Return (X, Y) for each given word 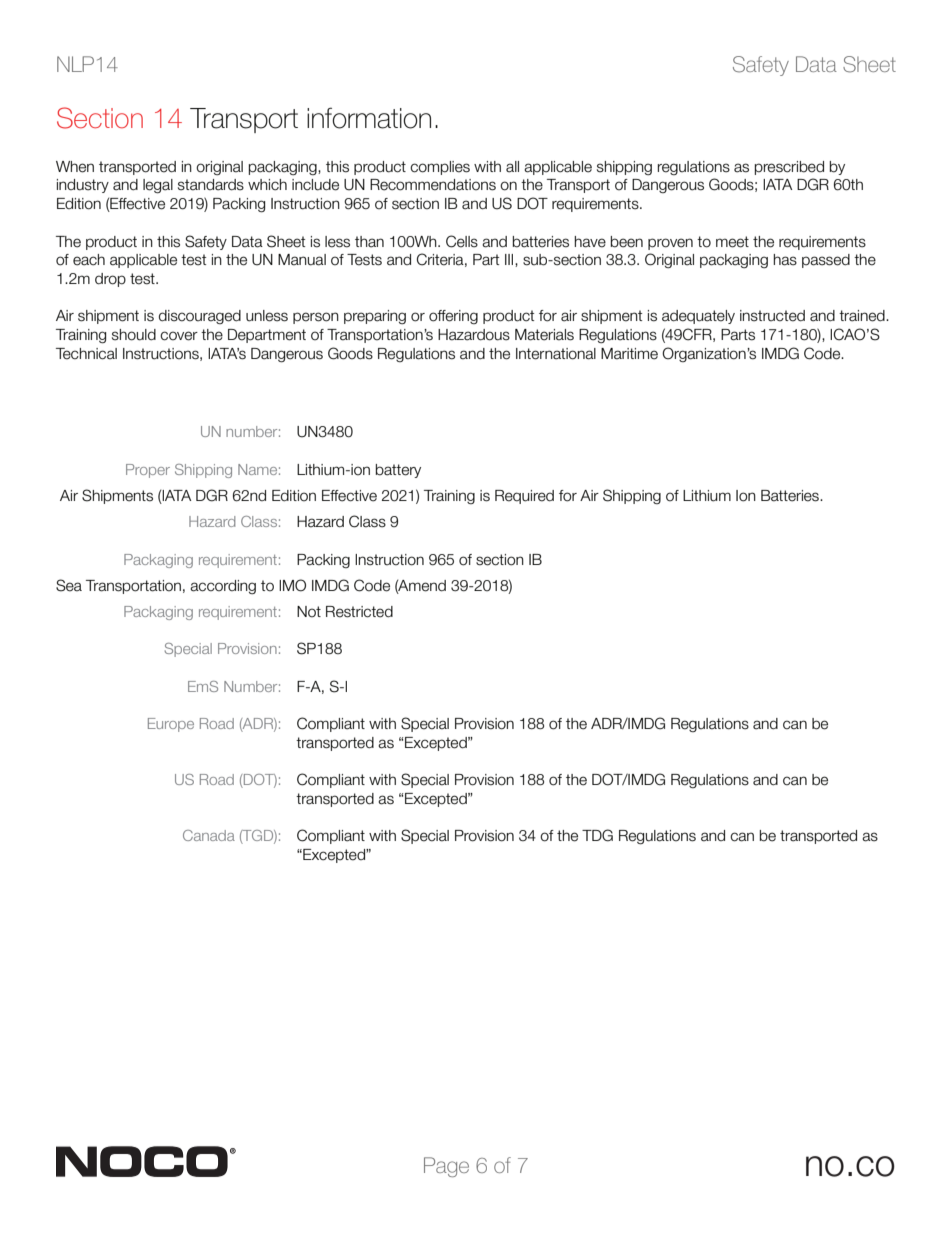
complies (440, 168)
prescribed (789, 168)
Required (524, 497)
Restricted (359, 612)
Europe (171, 725)
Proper (148, 471)
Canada (209, 835)
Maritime (629, 354)
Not (309, 612)
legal (158, 186)
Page (446, 1167)
